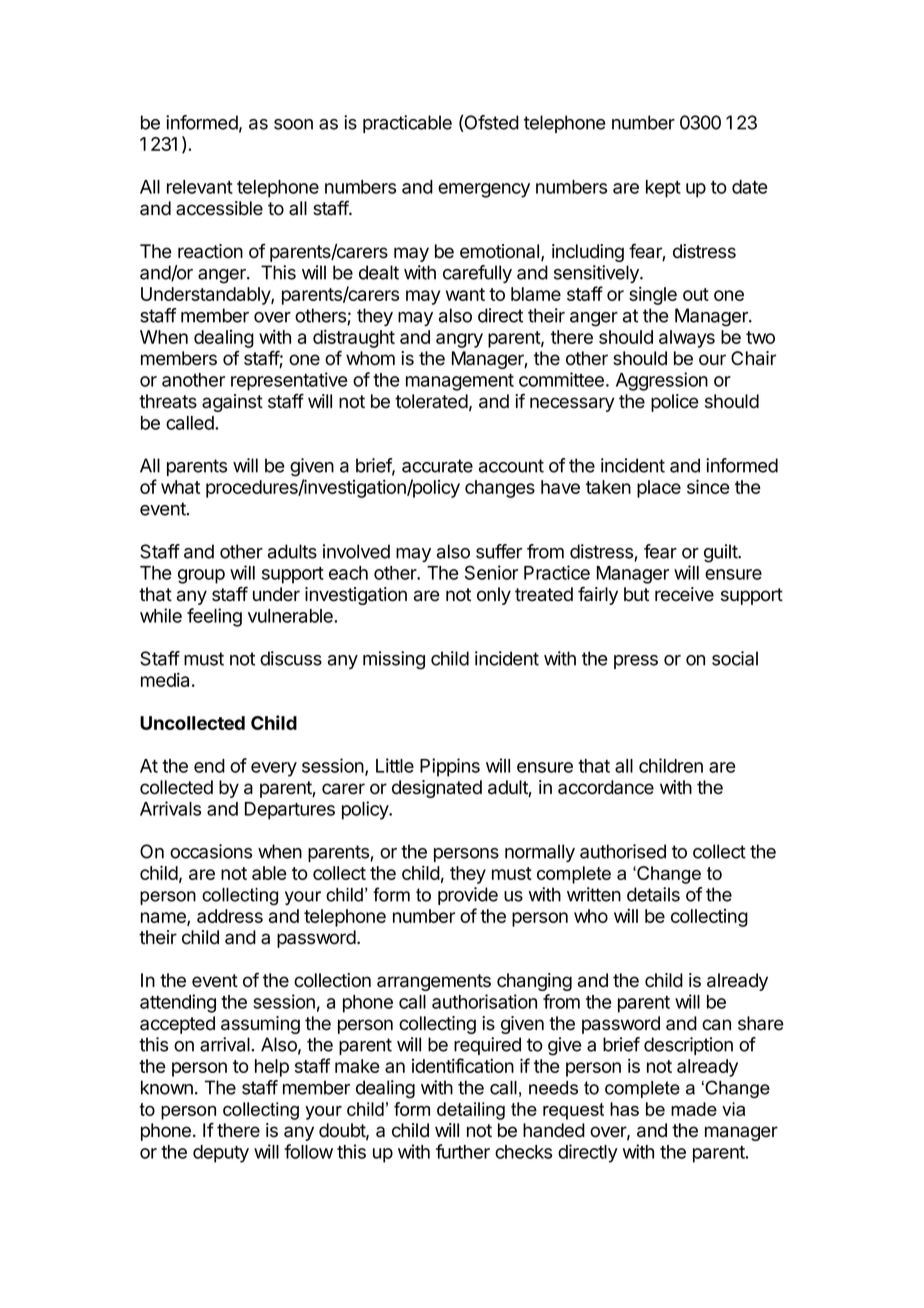 This image has width=924, height=1308. Describe the element at coordinates (221, 1154) in the image. I see `deputy` at that location.
